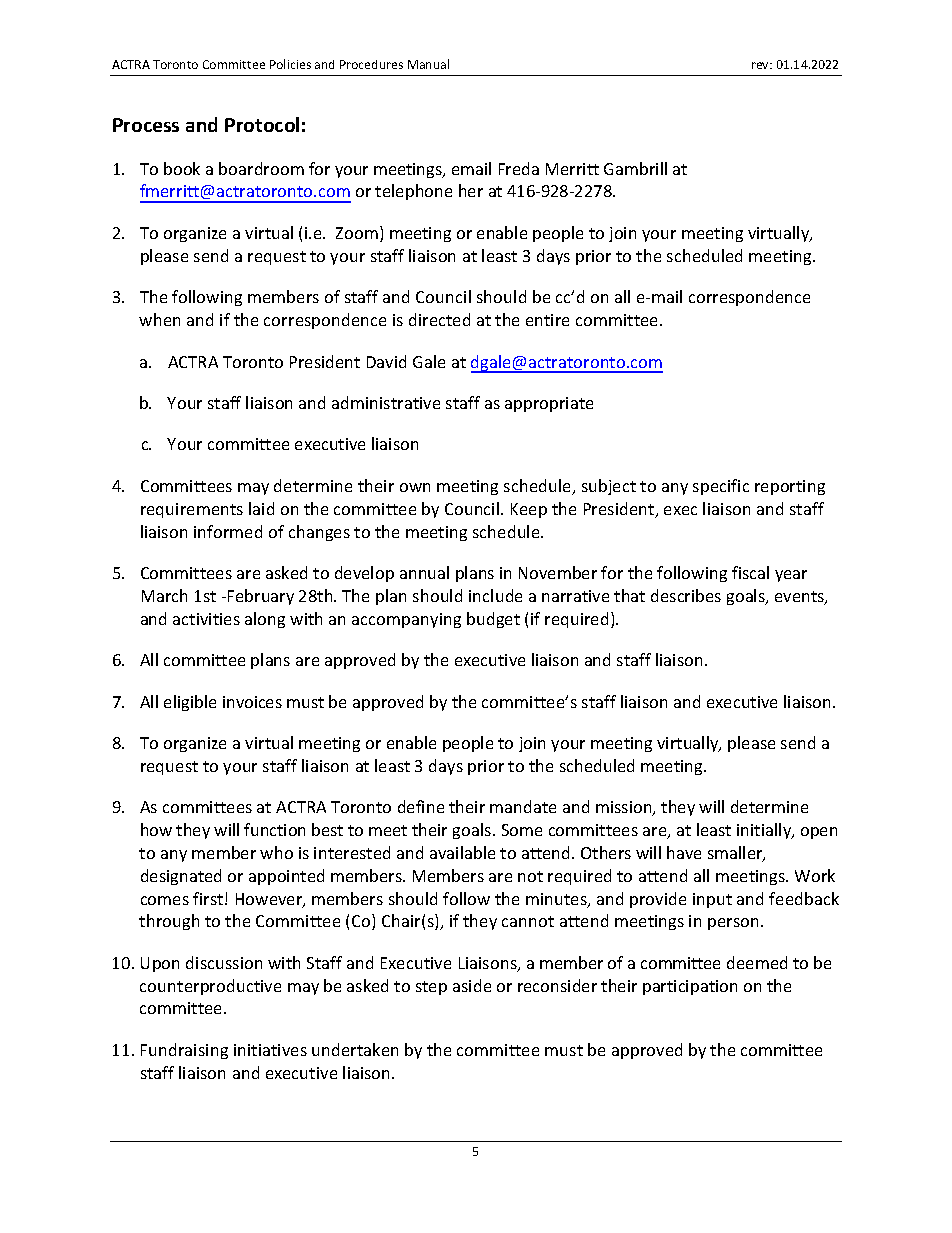 The image size is (952, 1233). Describe the element at coordinates (228, 531) in the screenshot. I see `informed` at that location.
